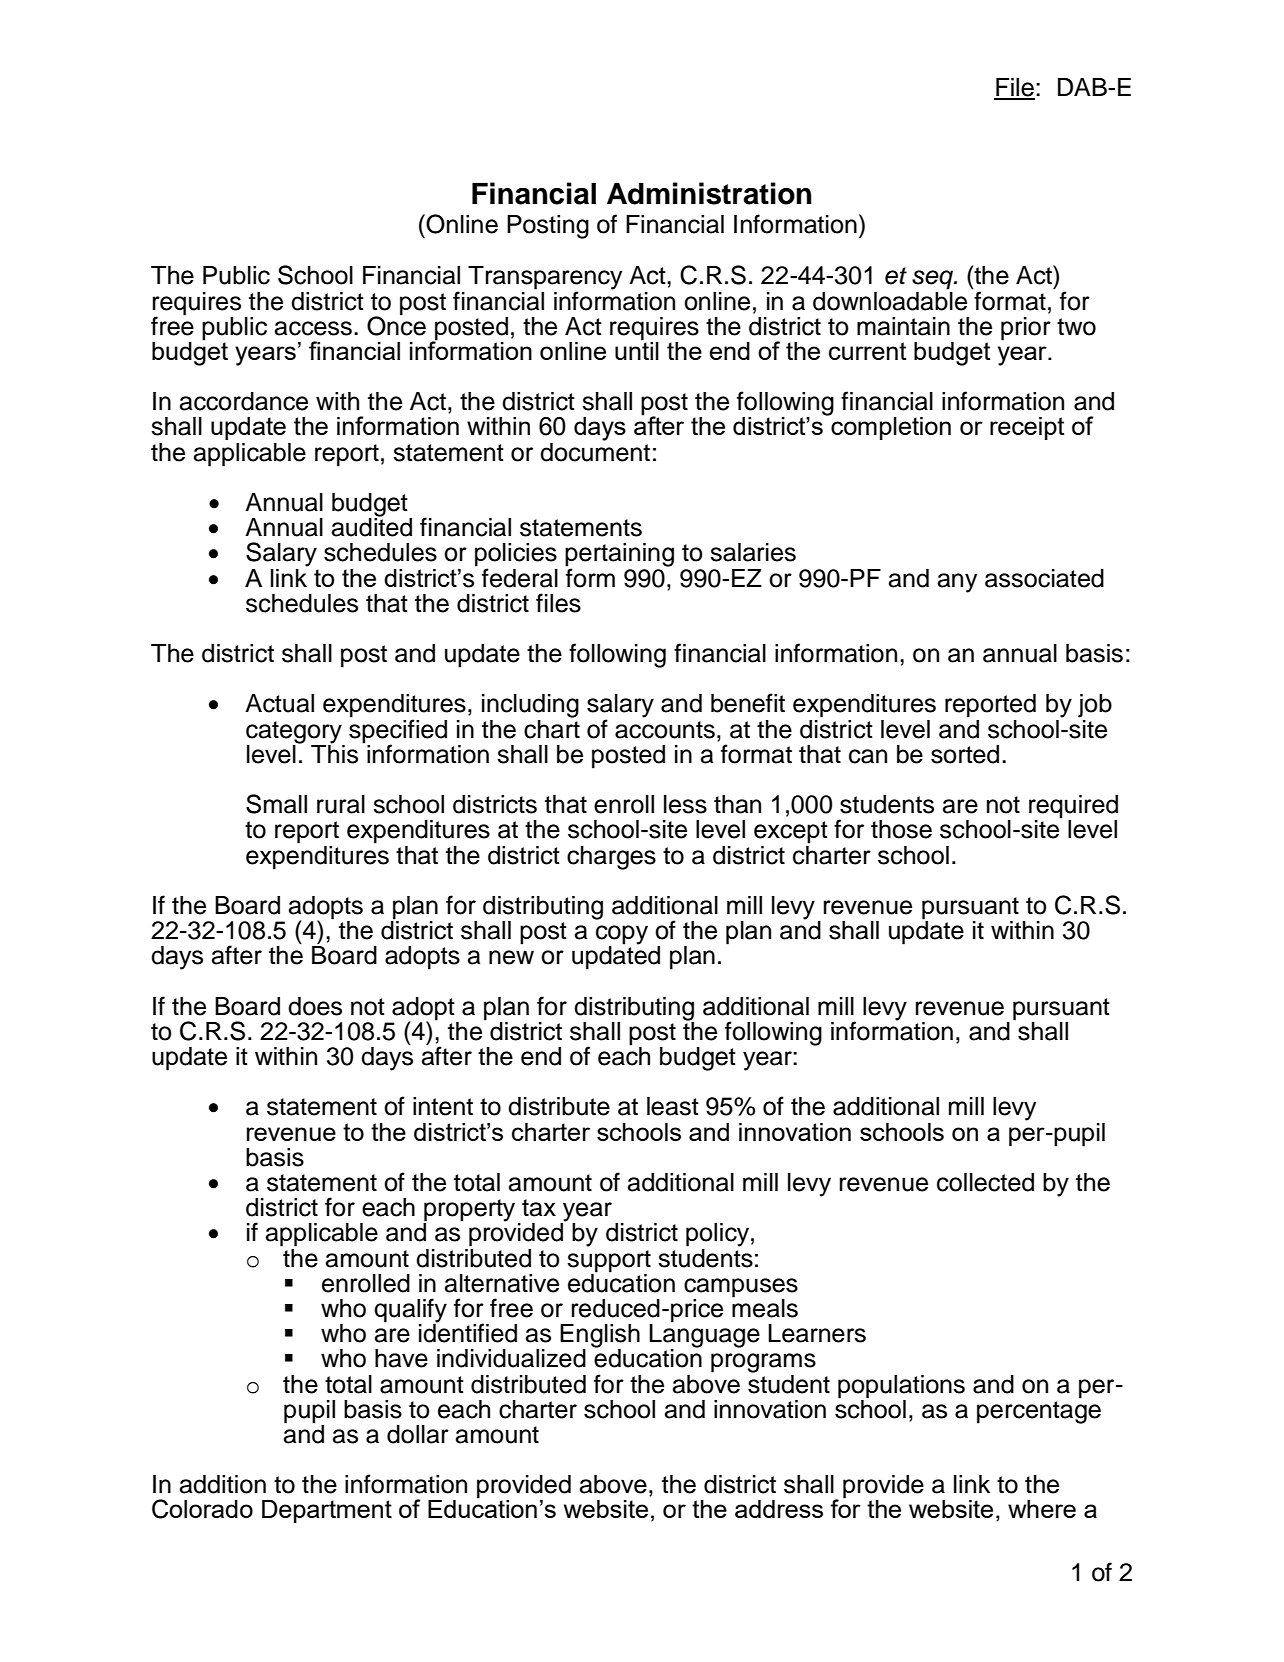  What do you see at coordinates (611, 858) in the screenshot?
I see `charges` at bounding box center [611, 858].
